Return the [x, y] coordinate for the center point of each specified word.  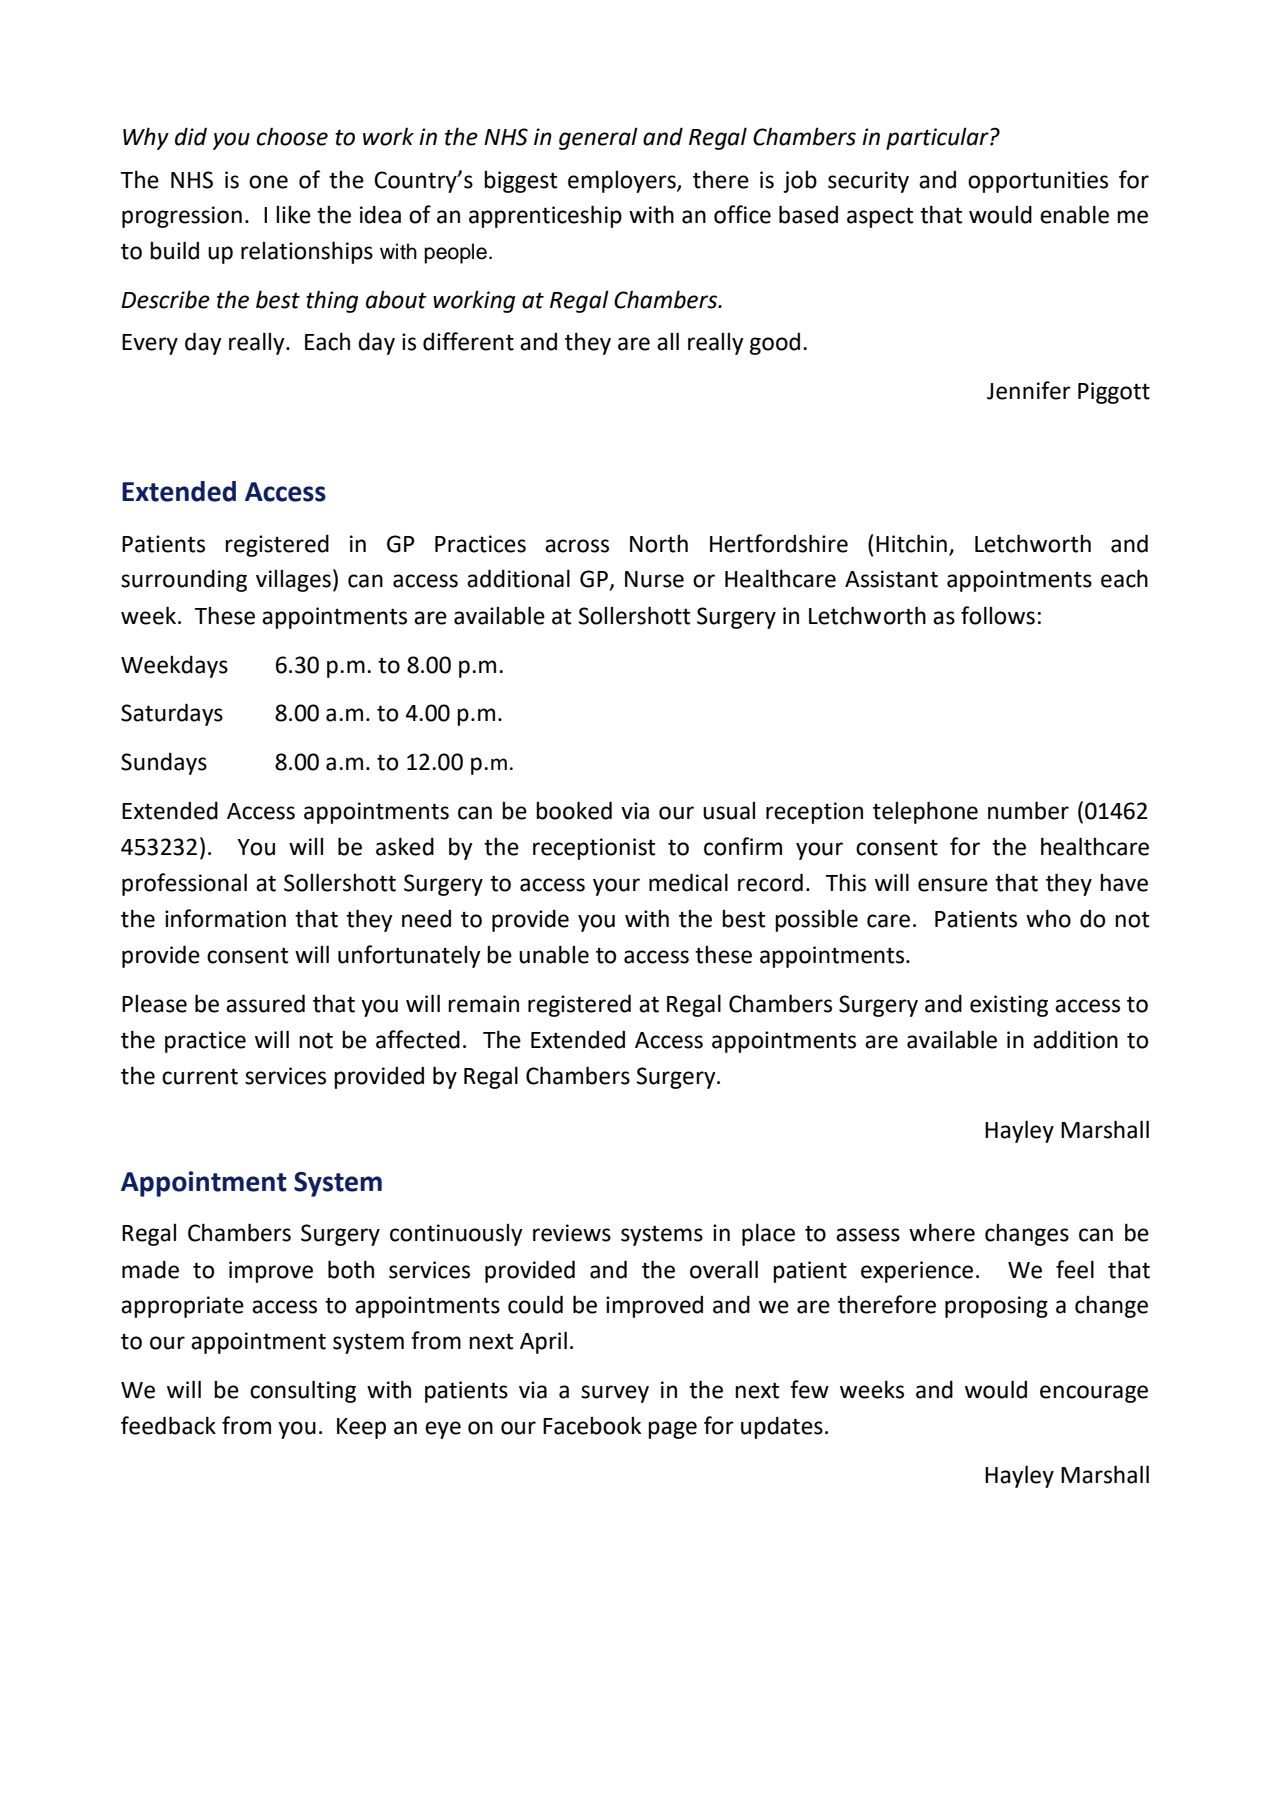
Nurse [654, 579]
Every [150, 344]
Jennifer [1029, 390]
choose [292, 137]
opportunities [1038, 182]
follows [998, 615]
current [200, 1076]
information [225, 918]
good [775, 343]
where [942, 1232]
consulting [303, 1391]
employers [623, 182]
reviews [572, 1233]
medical [688, 882]
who [1048, 918]
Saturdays [172, 714]
